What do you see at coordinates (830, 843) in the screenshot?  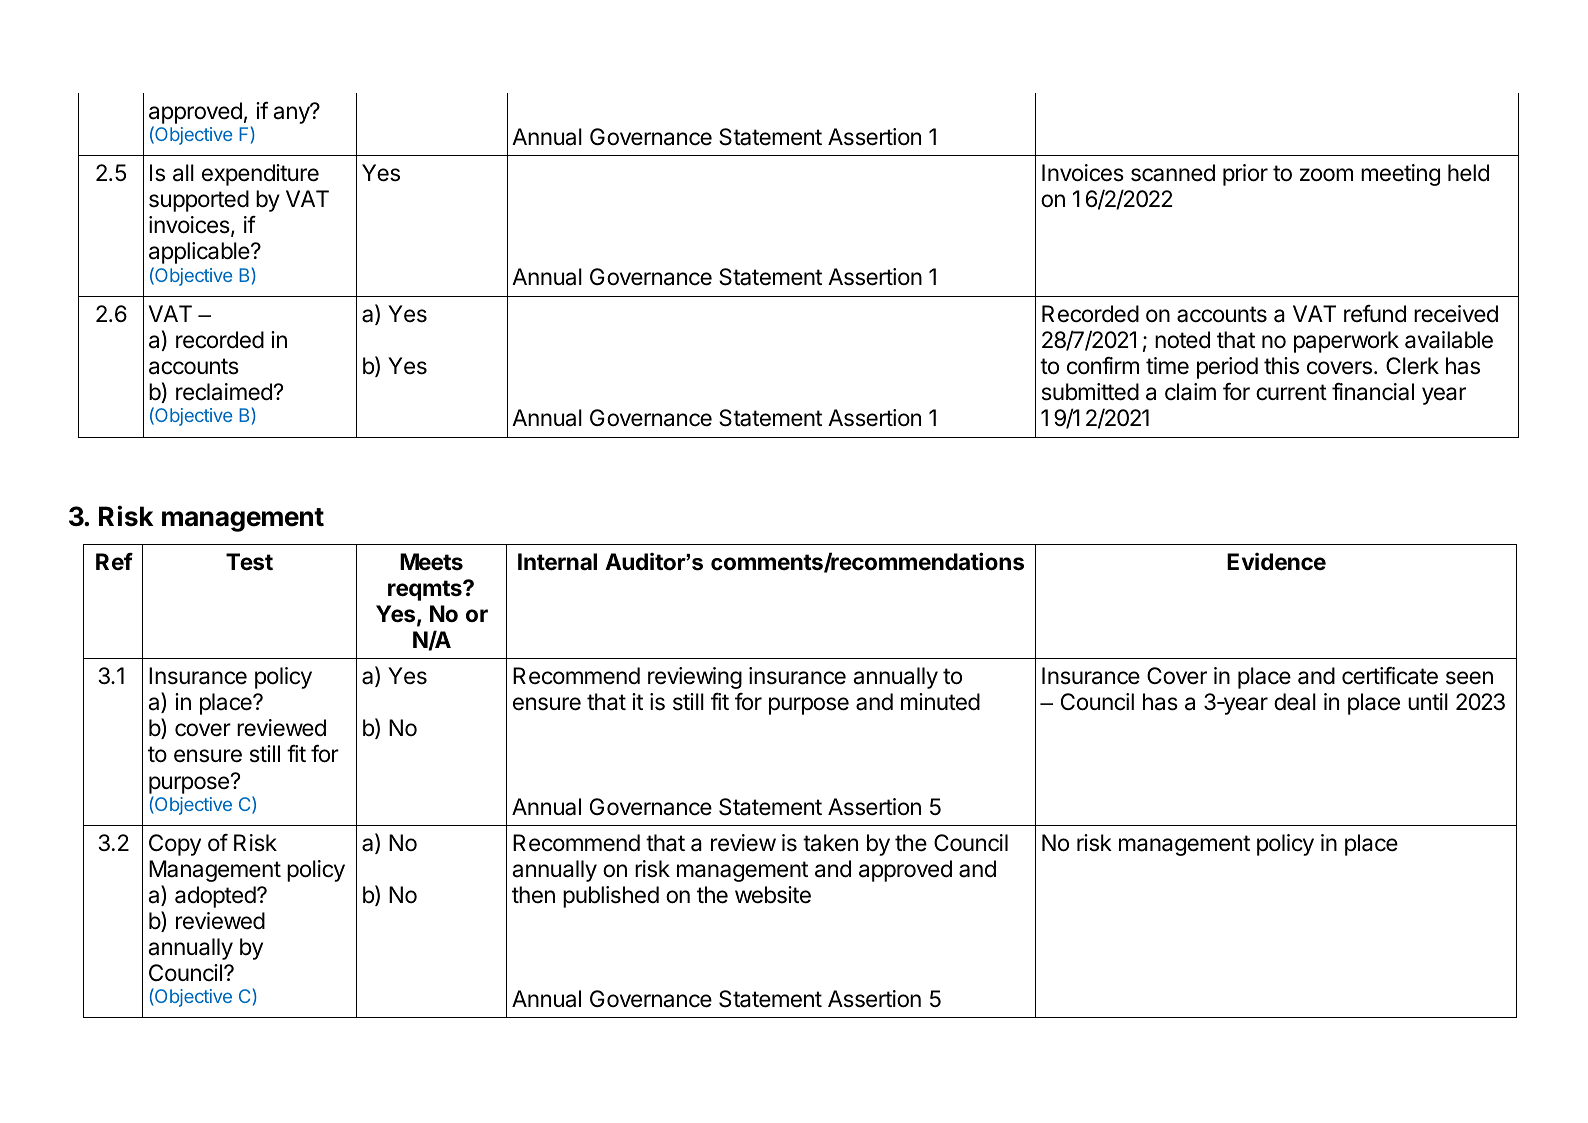 I see `taken` at bounding box center [830, 843].
